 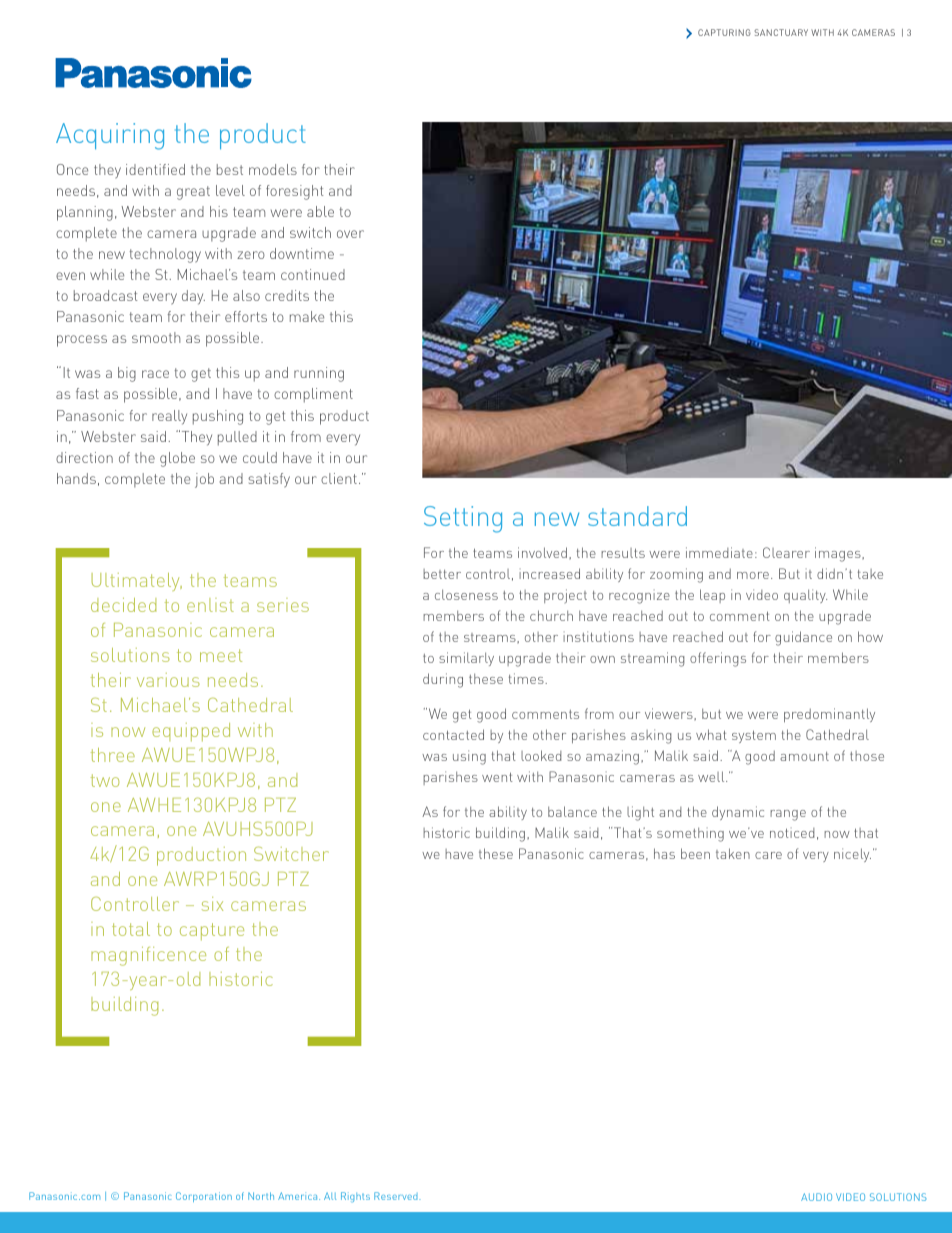 I want to click on closeness, so click(x=466, y=594).
